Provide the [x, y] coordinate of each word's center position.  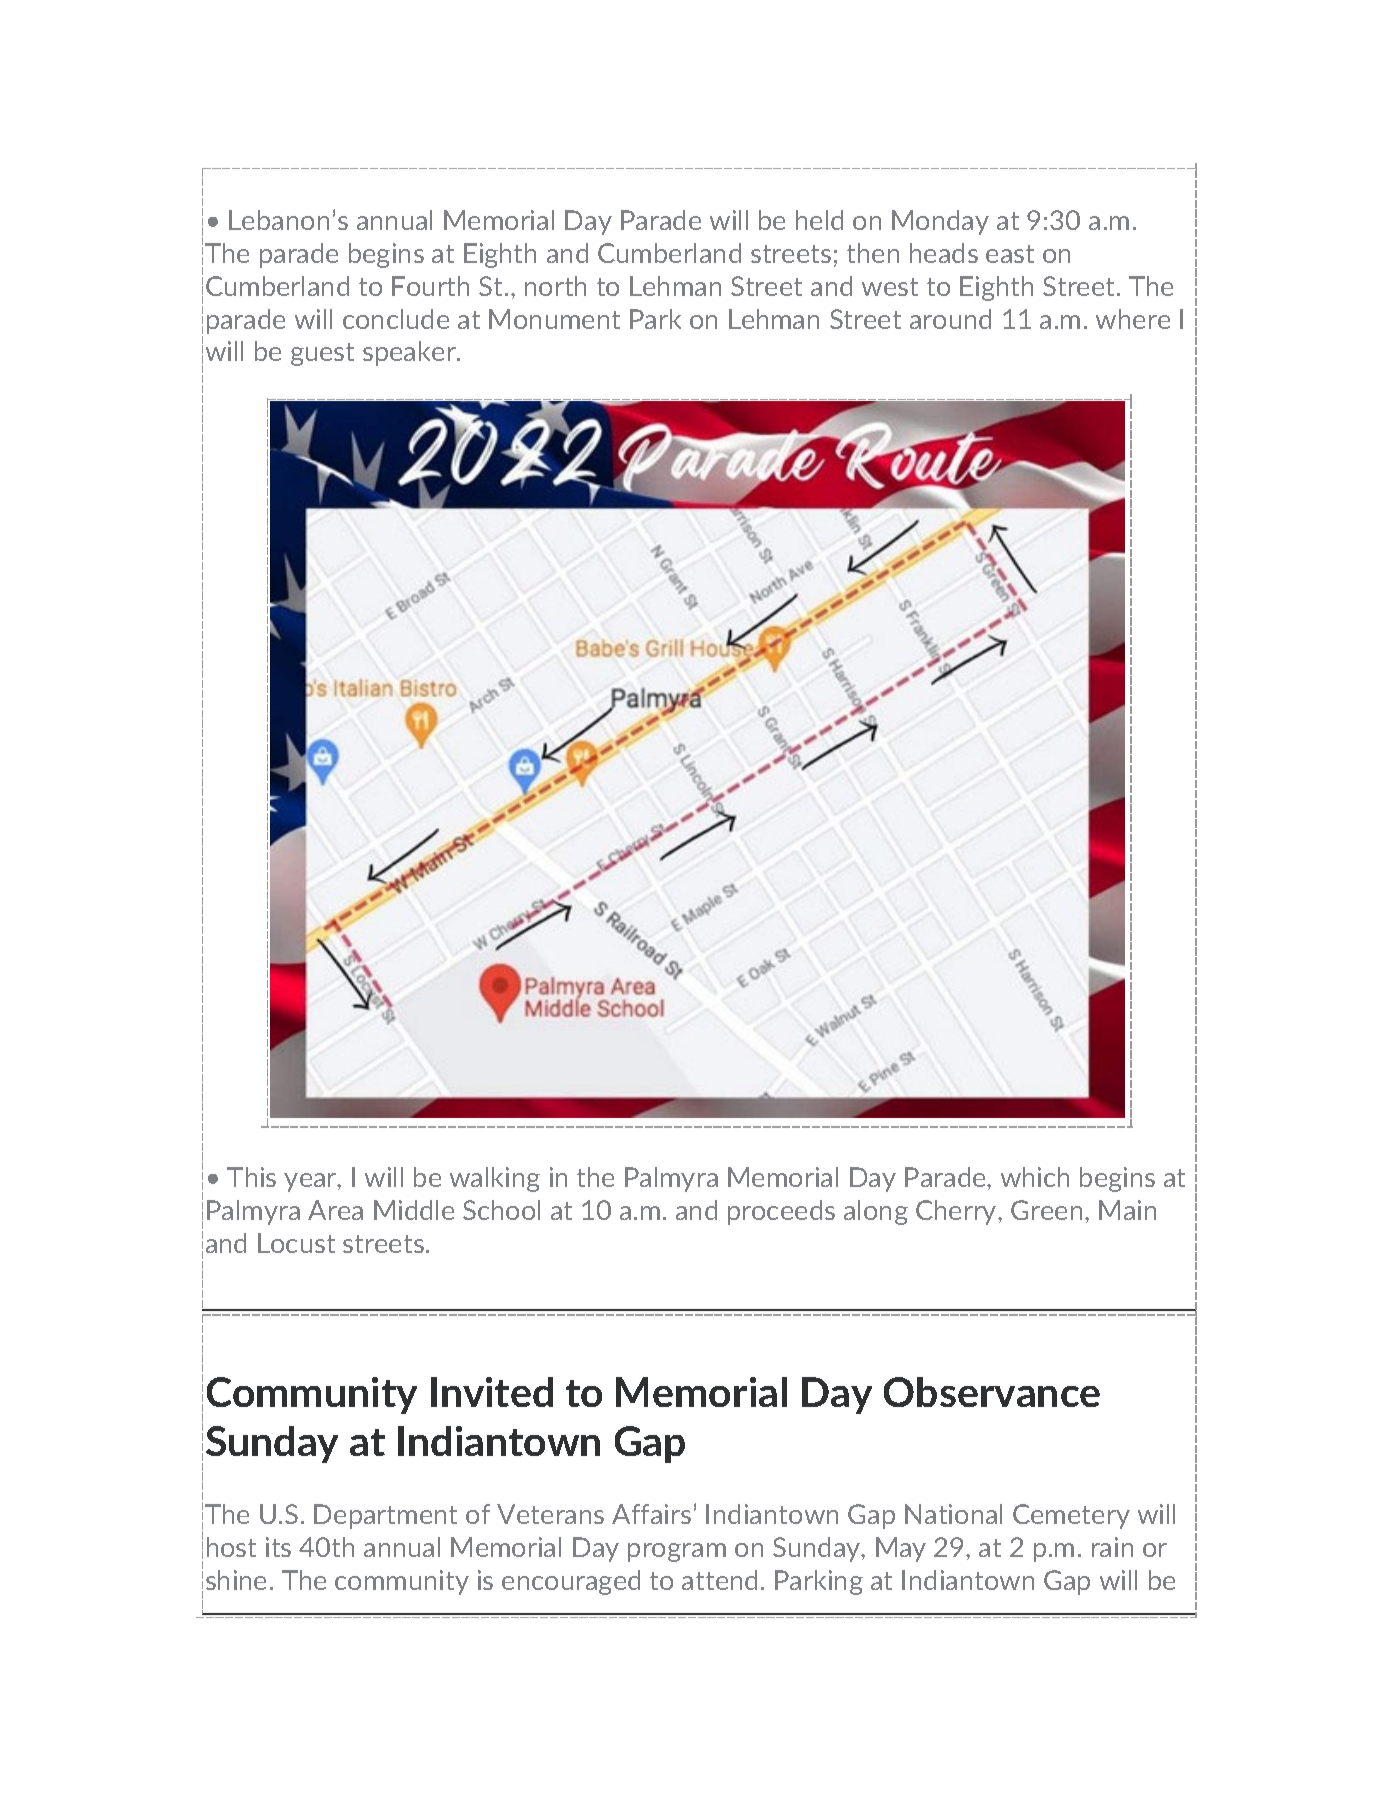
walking [495, 1179]
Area [335, 1210]
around [950, 319]
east [1010, 254]
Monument [554, 319]
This [251, 1177]
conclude [396, 319]
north [555, 286]
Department [385, 1516]
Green [1046, 1210]
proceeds [781, 1212]
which [1035, 1177]
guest [322, 354]
